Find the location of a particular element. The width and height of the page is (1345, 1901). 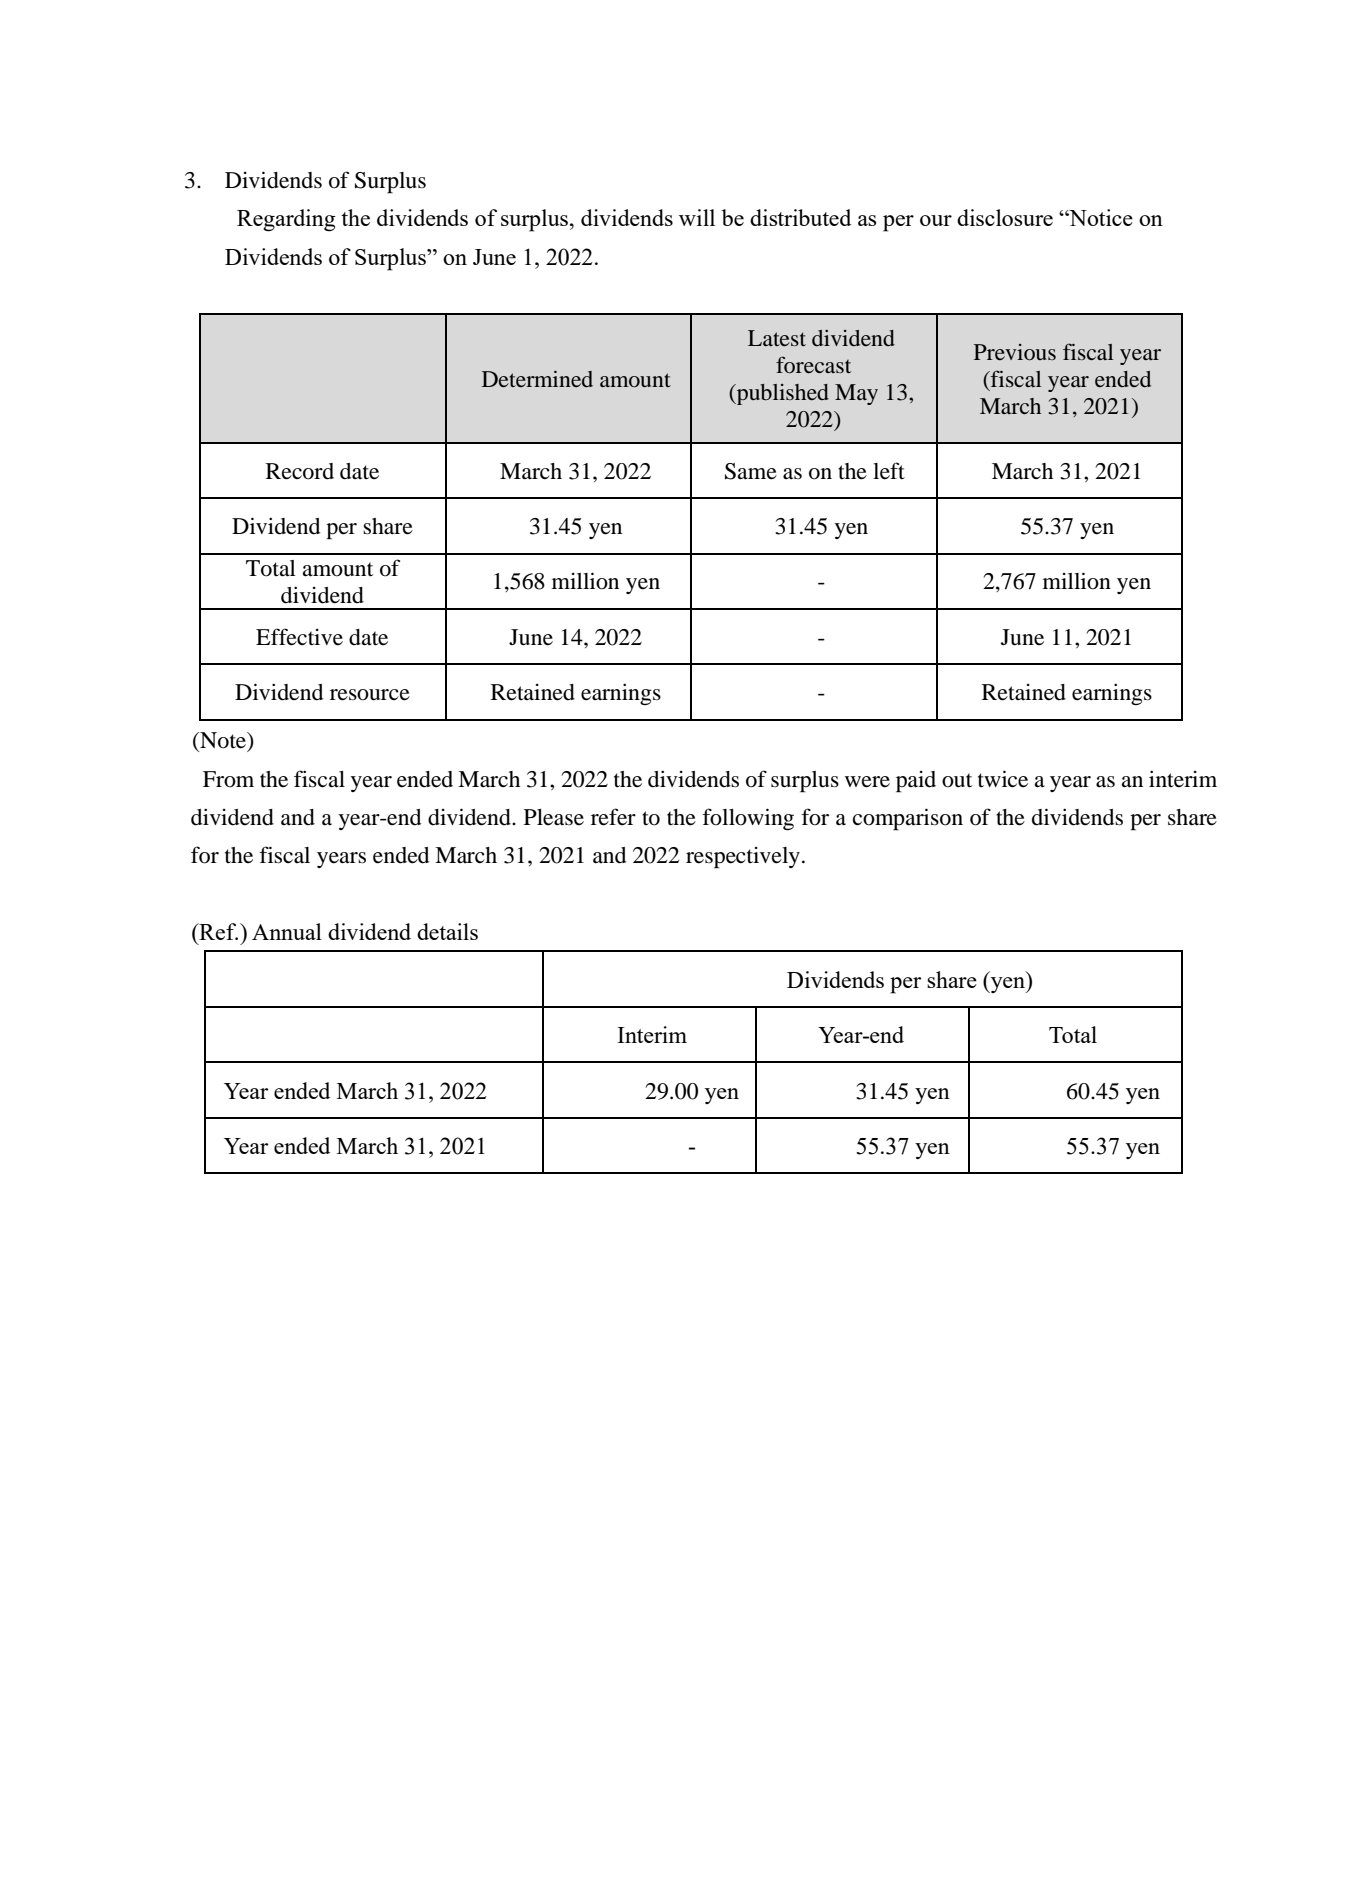

Same is located at coordinates (751, 471).
